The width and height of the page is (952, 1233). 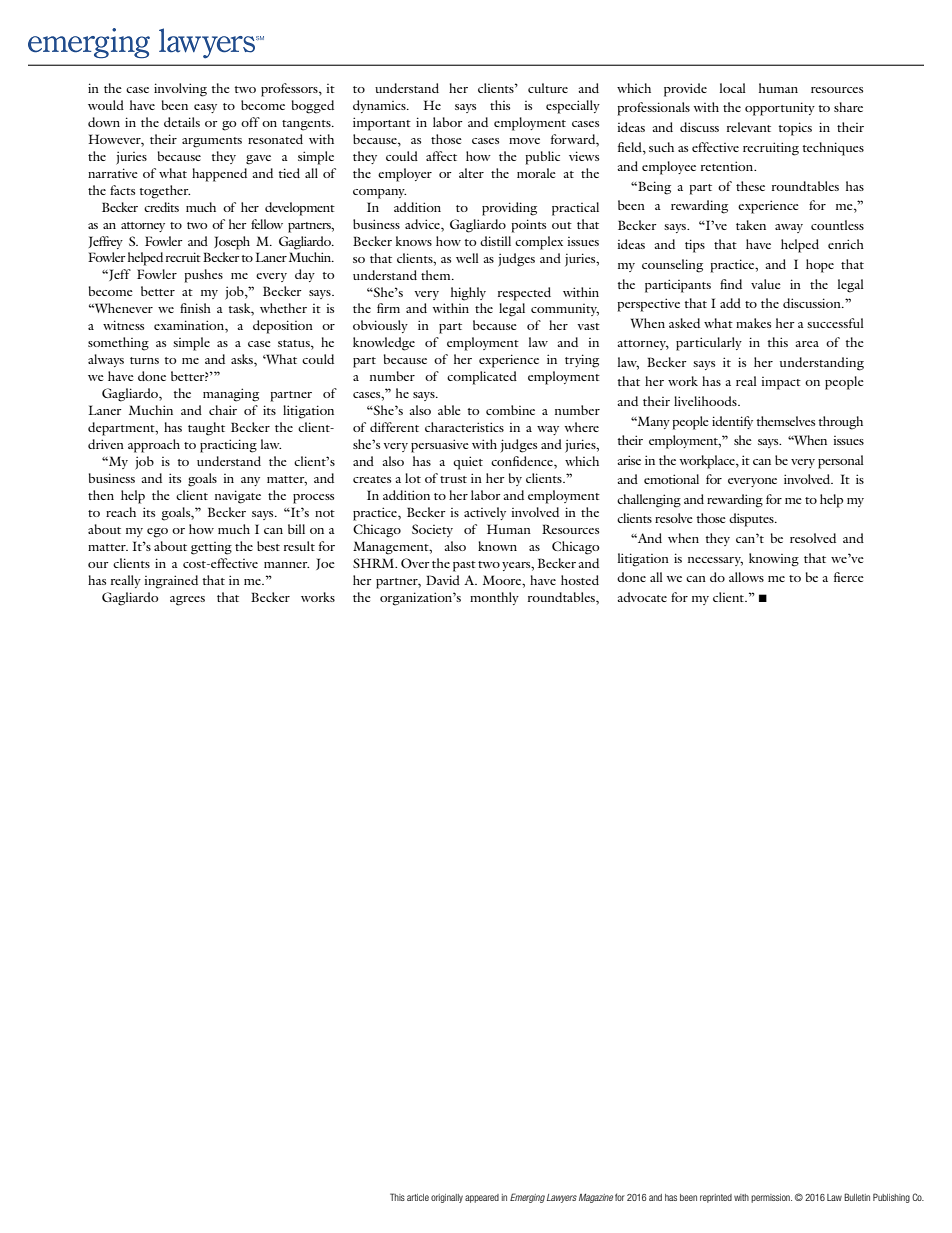 I want to click on move, so click(x=524, y=141).
